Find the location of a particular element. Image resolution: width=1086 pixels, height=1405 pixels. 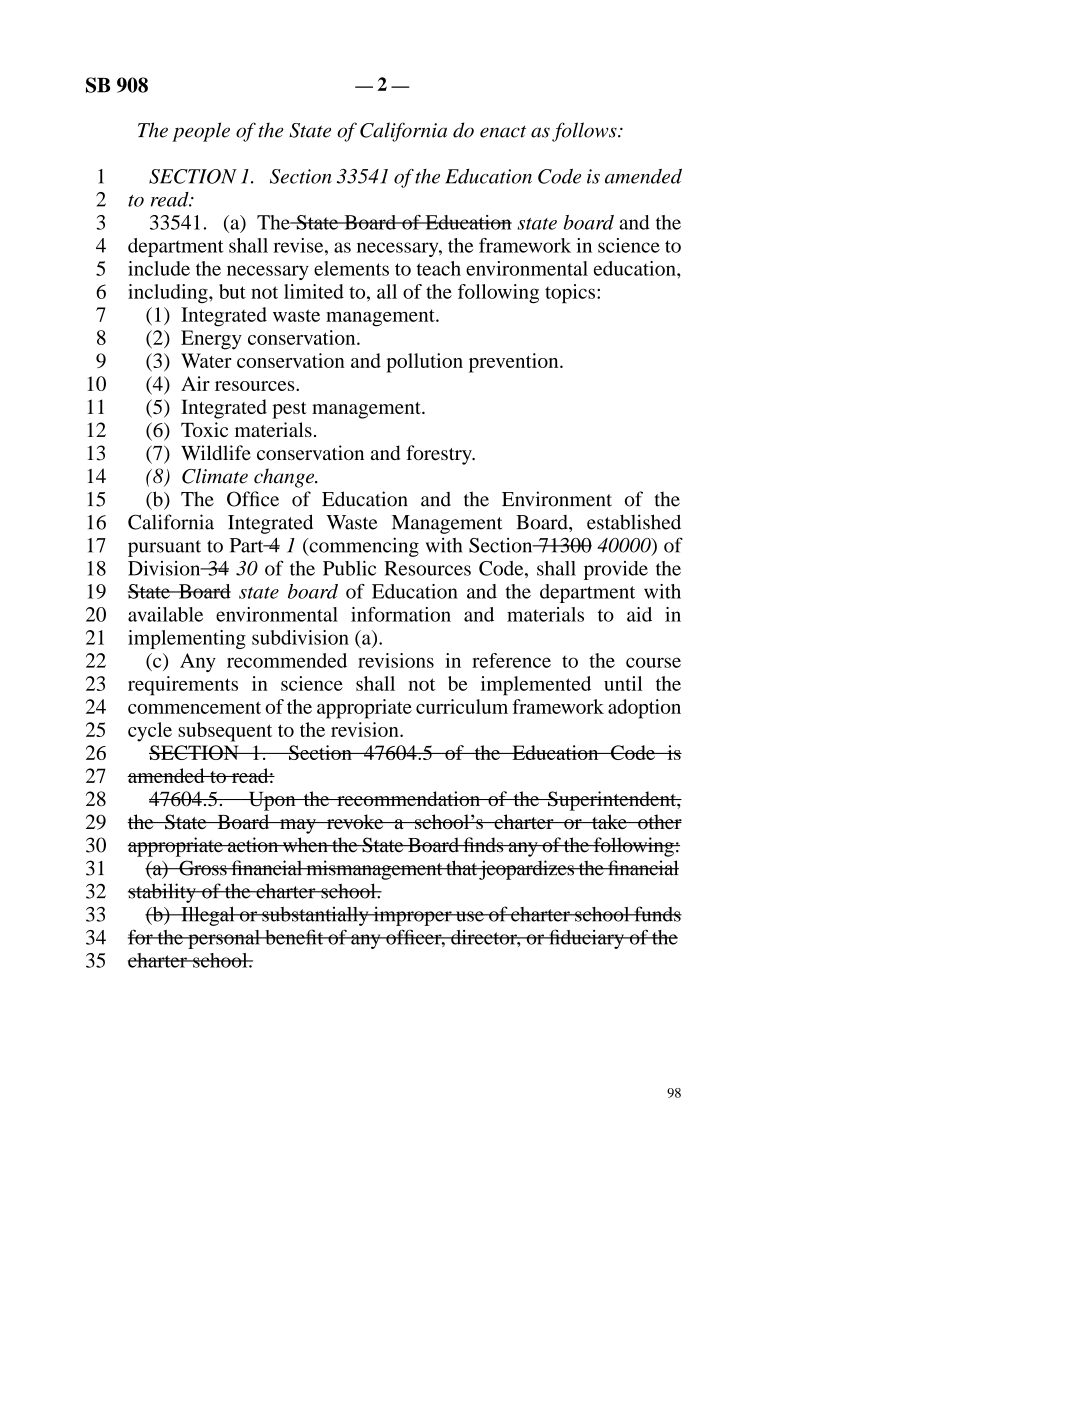

information is located at coordinates (401, 614).
